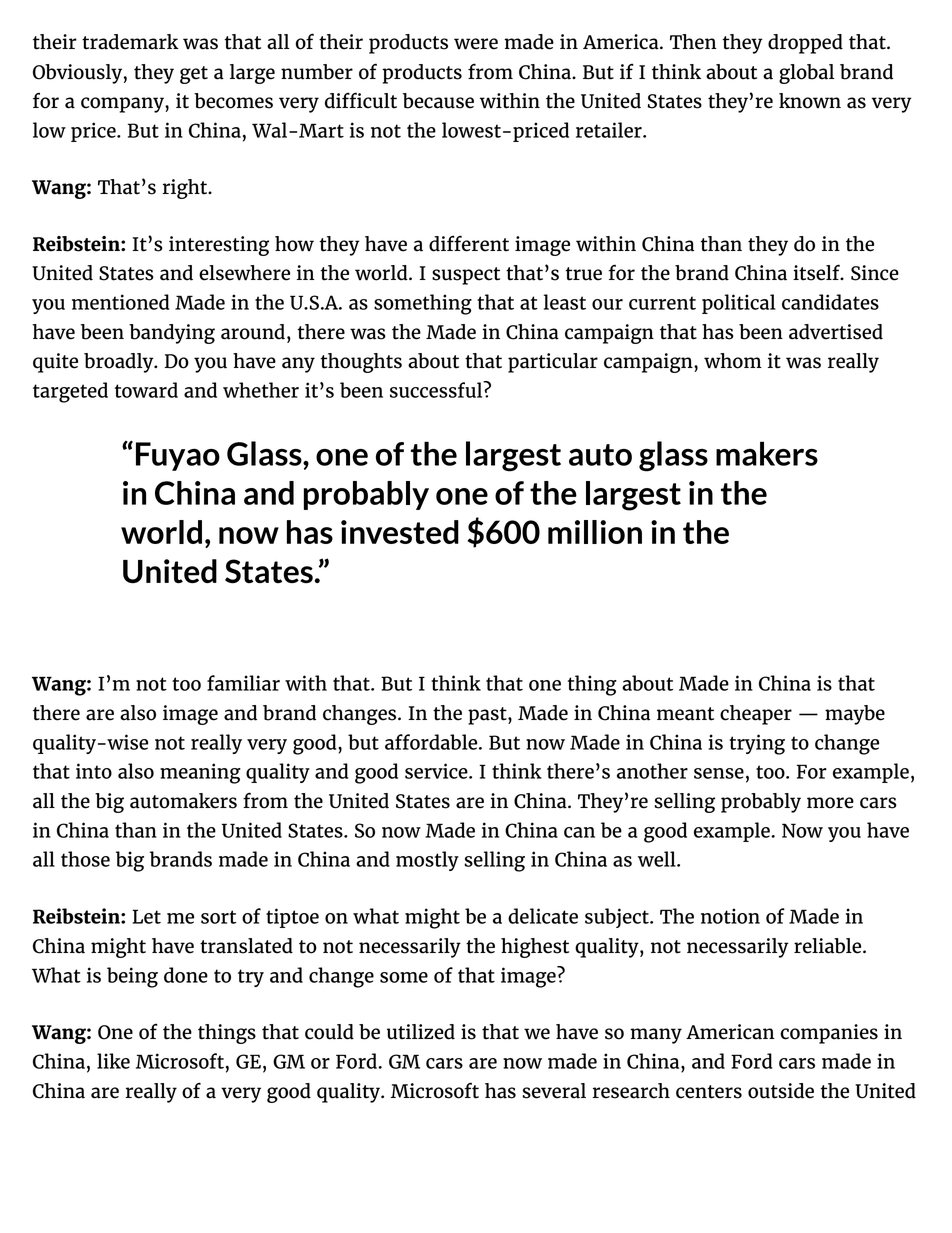 The image size is (952, 1233). I want to click on invested, so click(400, 532).
